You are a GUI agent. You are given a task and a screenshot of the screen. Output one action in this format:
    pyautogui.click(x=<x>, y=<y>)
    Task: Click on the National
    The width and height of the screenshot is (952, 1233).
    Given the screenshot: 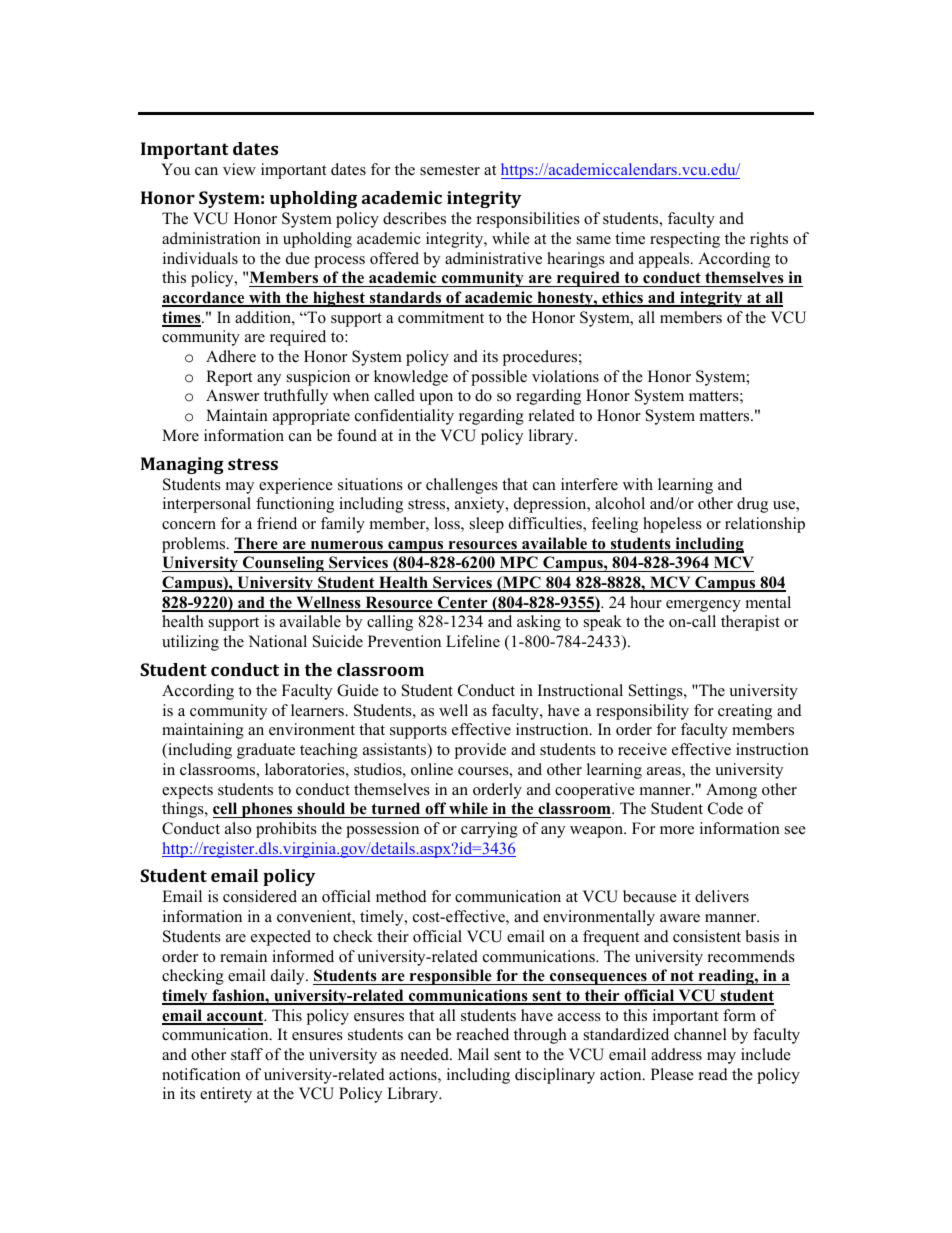 What is the action you would take?
    pyautogui.click(x=277, y=641)
